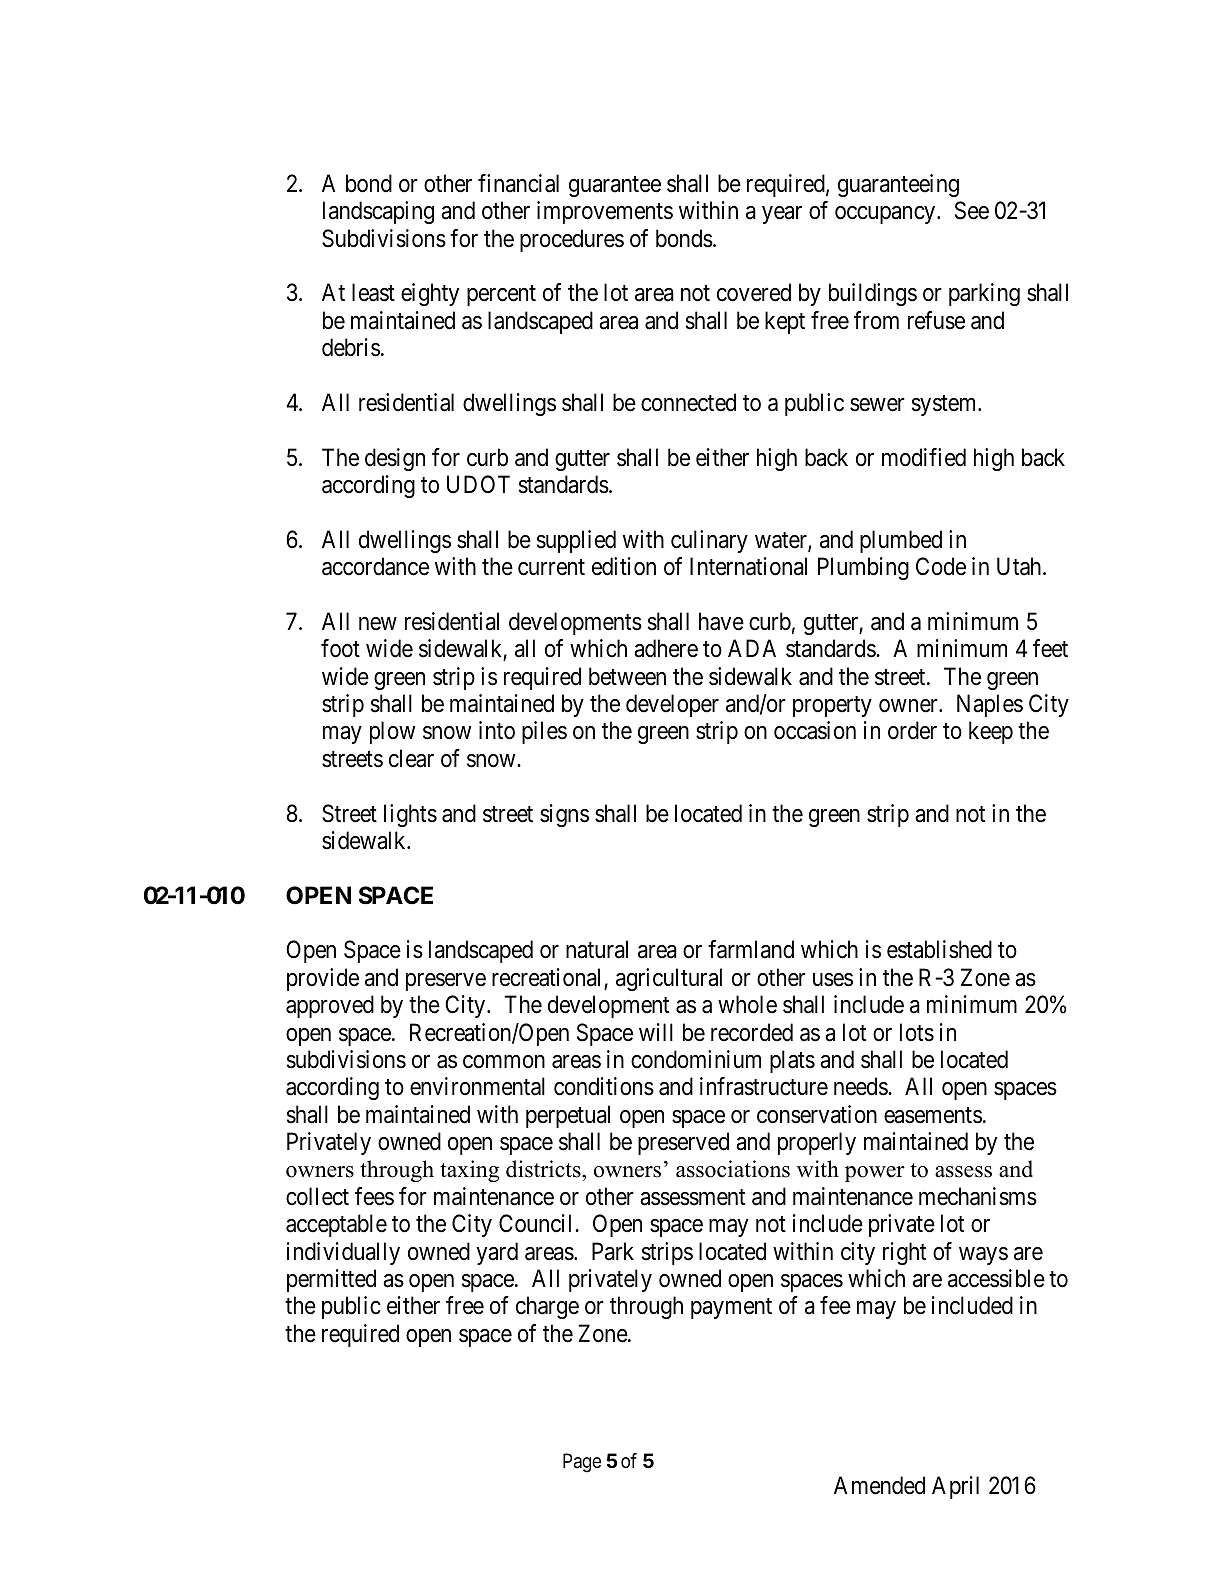  I want to click on See, so click(972, 210).
